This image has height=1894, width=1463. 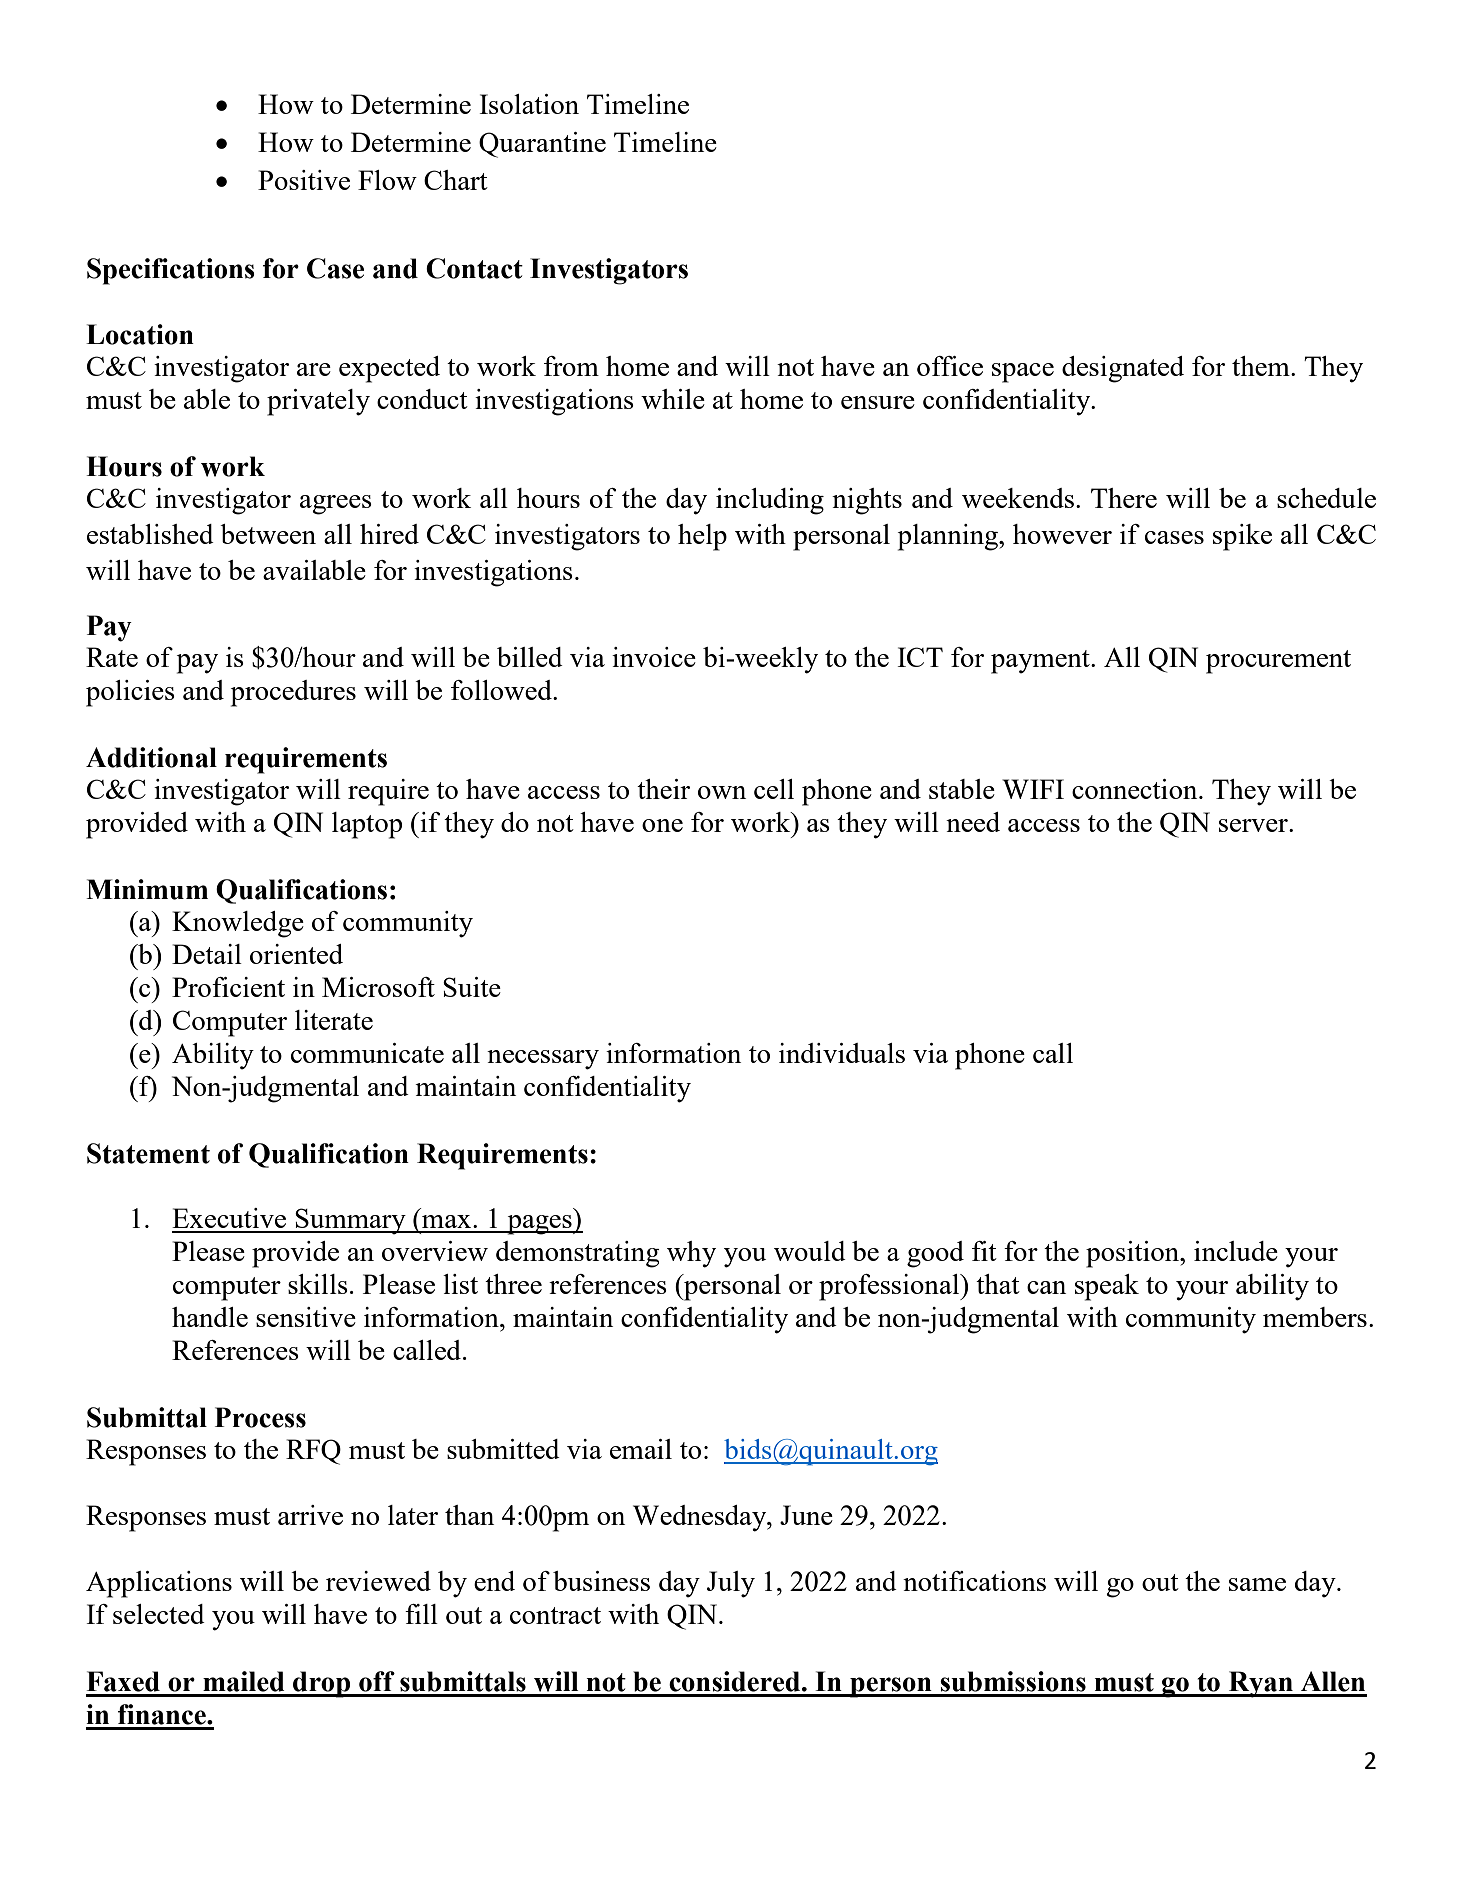 What do you see at coordinates (304, 180) in the image?
I see `Positive` at bounding box center [304, 180].
